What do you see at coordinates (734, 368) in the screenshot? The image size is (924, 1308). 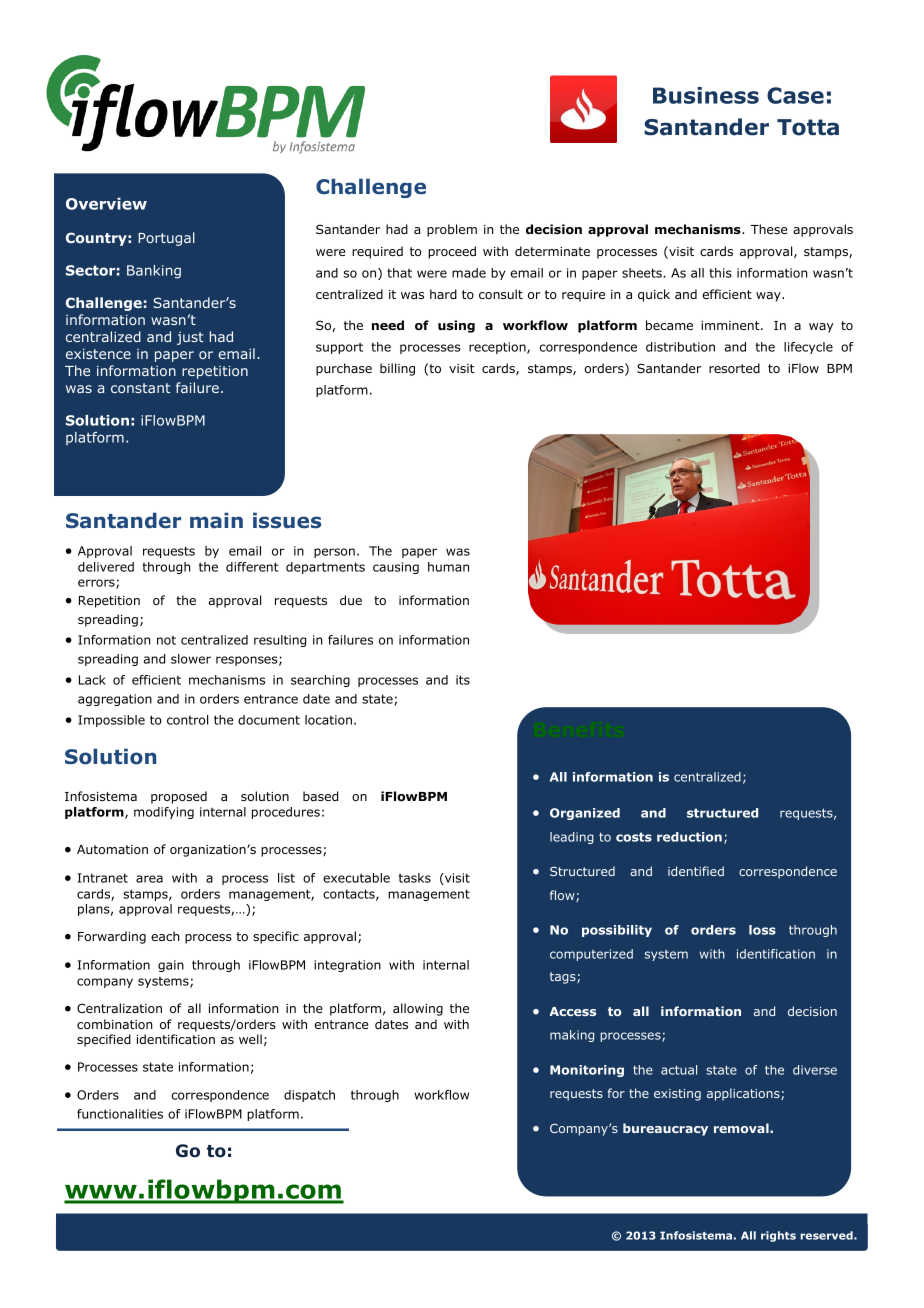 I see `resorted` at bounding box center [734, 368].
